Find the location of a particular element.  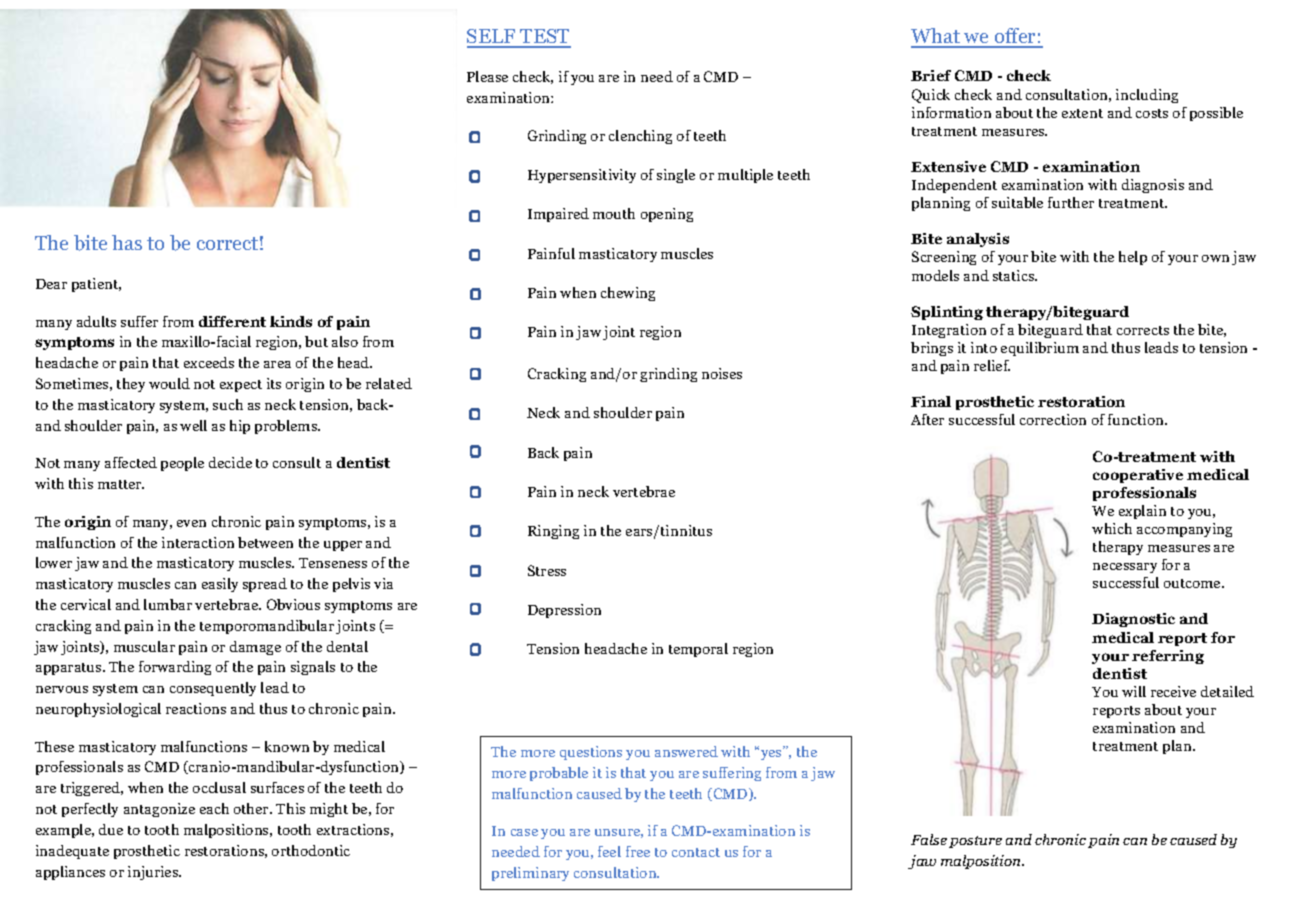

Please is located at coordinates (487, 76).
